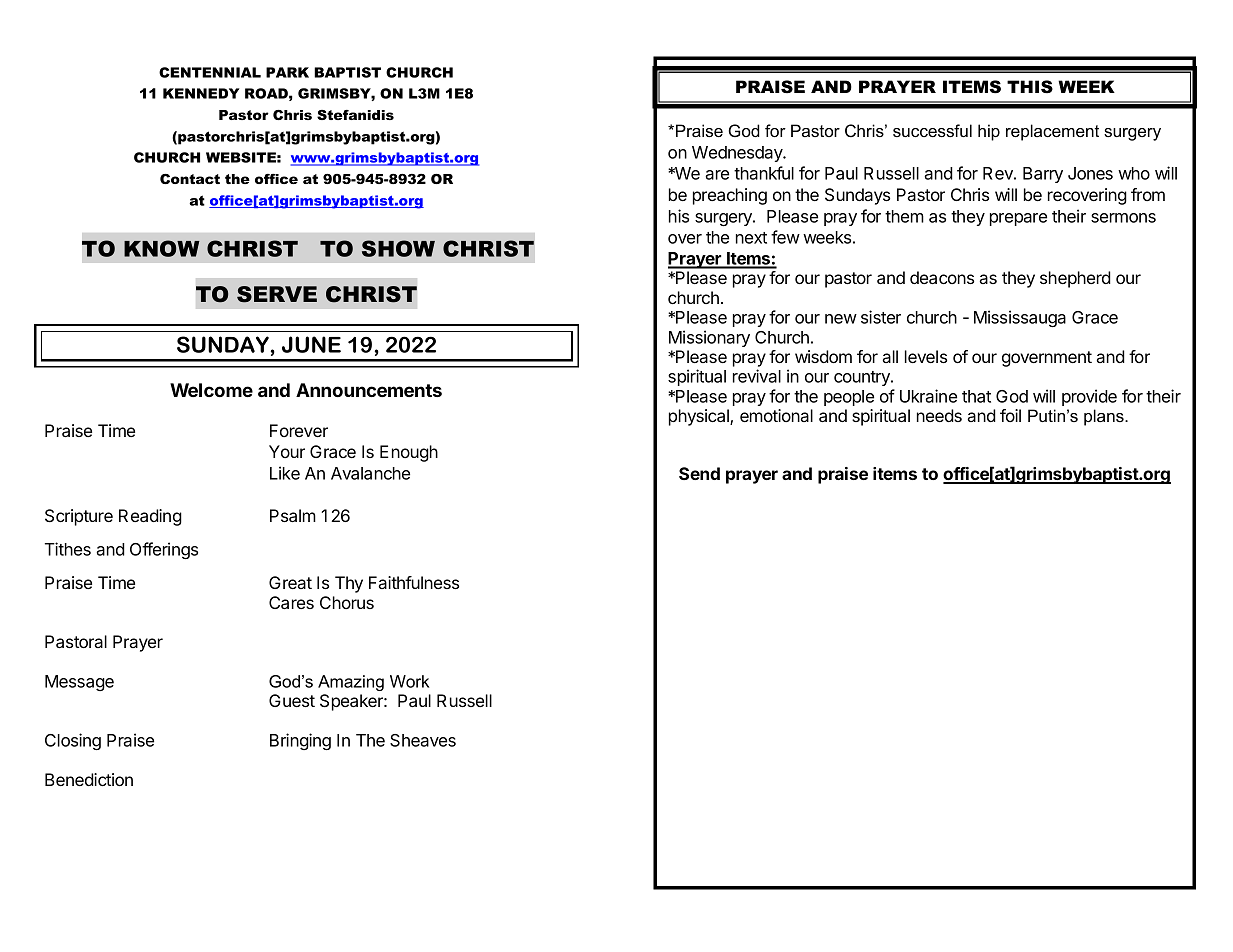  Describe the element at coordinates (738, 154) in the image. I see `Wednesday` at that location.
